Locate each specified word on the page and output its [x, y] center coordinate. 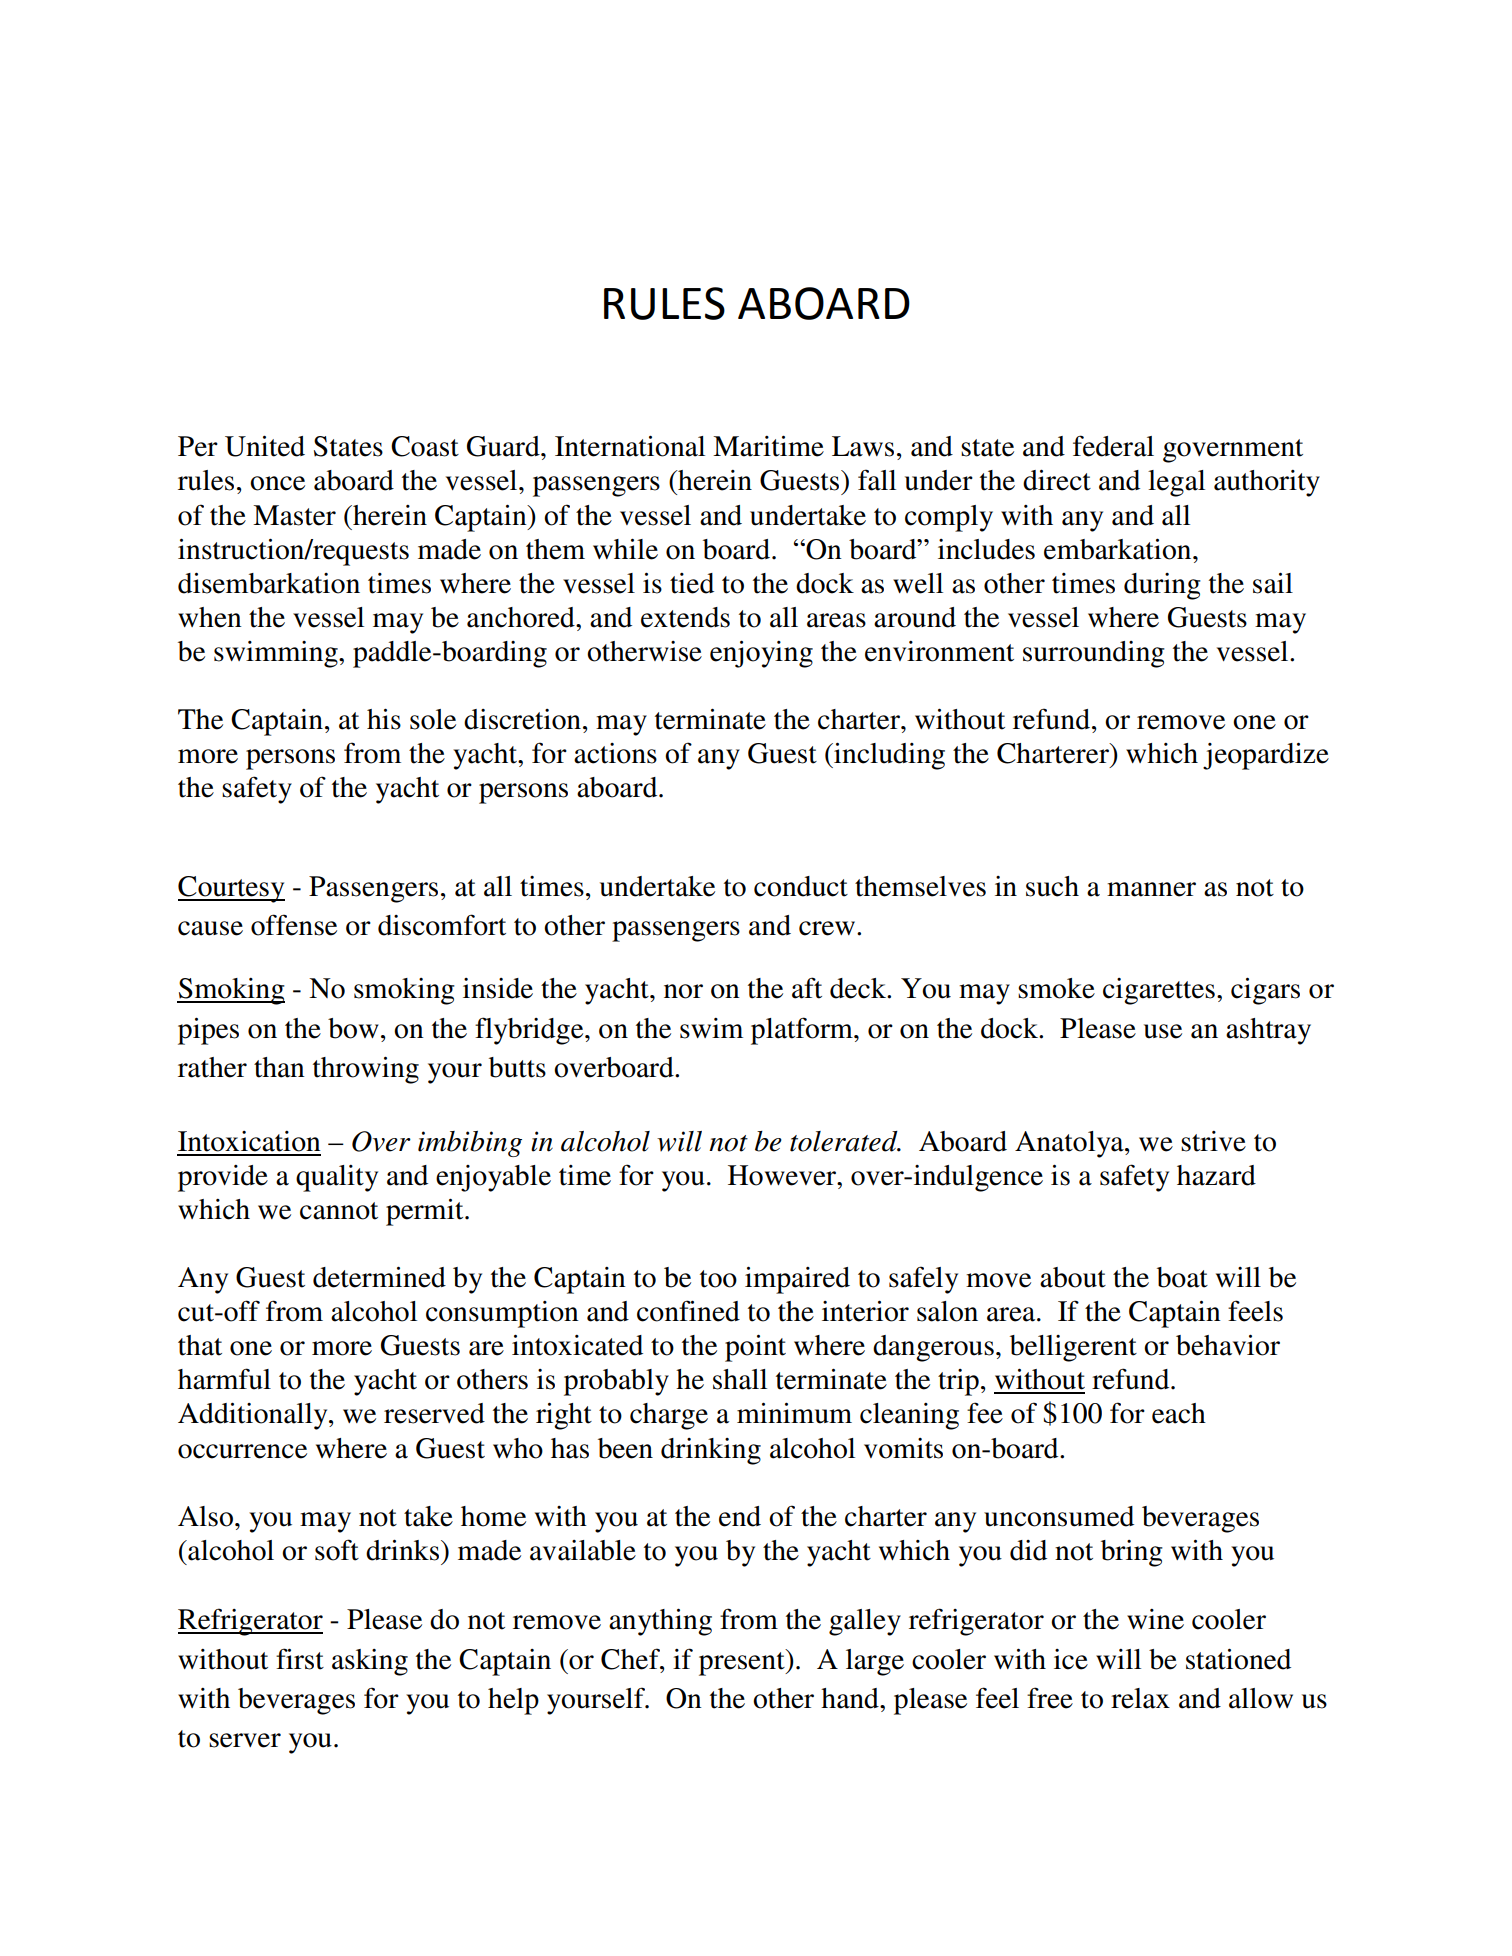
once [277, 483]
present [743, 1662]
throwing [366, 1070]
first [300, 1659]
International [630, 446]
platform [803, 1031]
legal [1176, 483]
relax [1140, 1698]
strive [1213, 1141]
